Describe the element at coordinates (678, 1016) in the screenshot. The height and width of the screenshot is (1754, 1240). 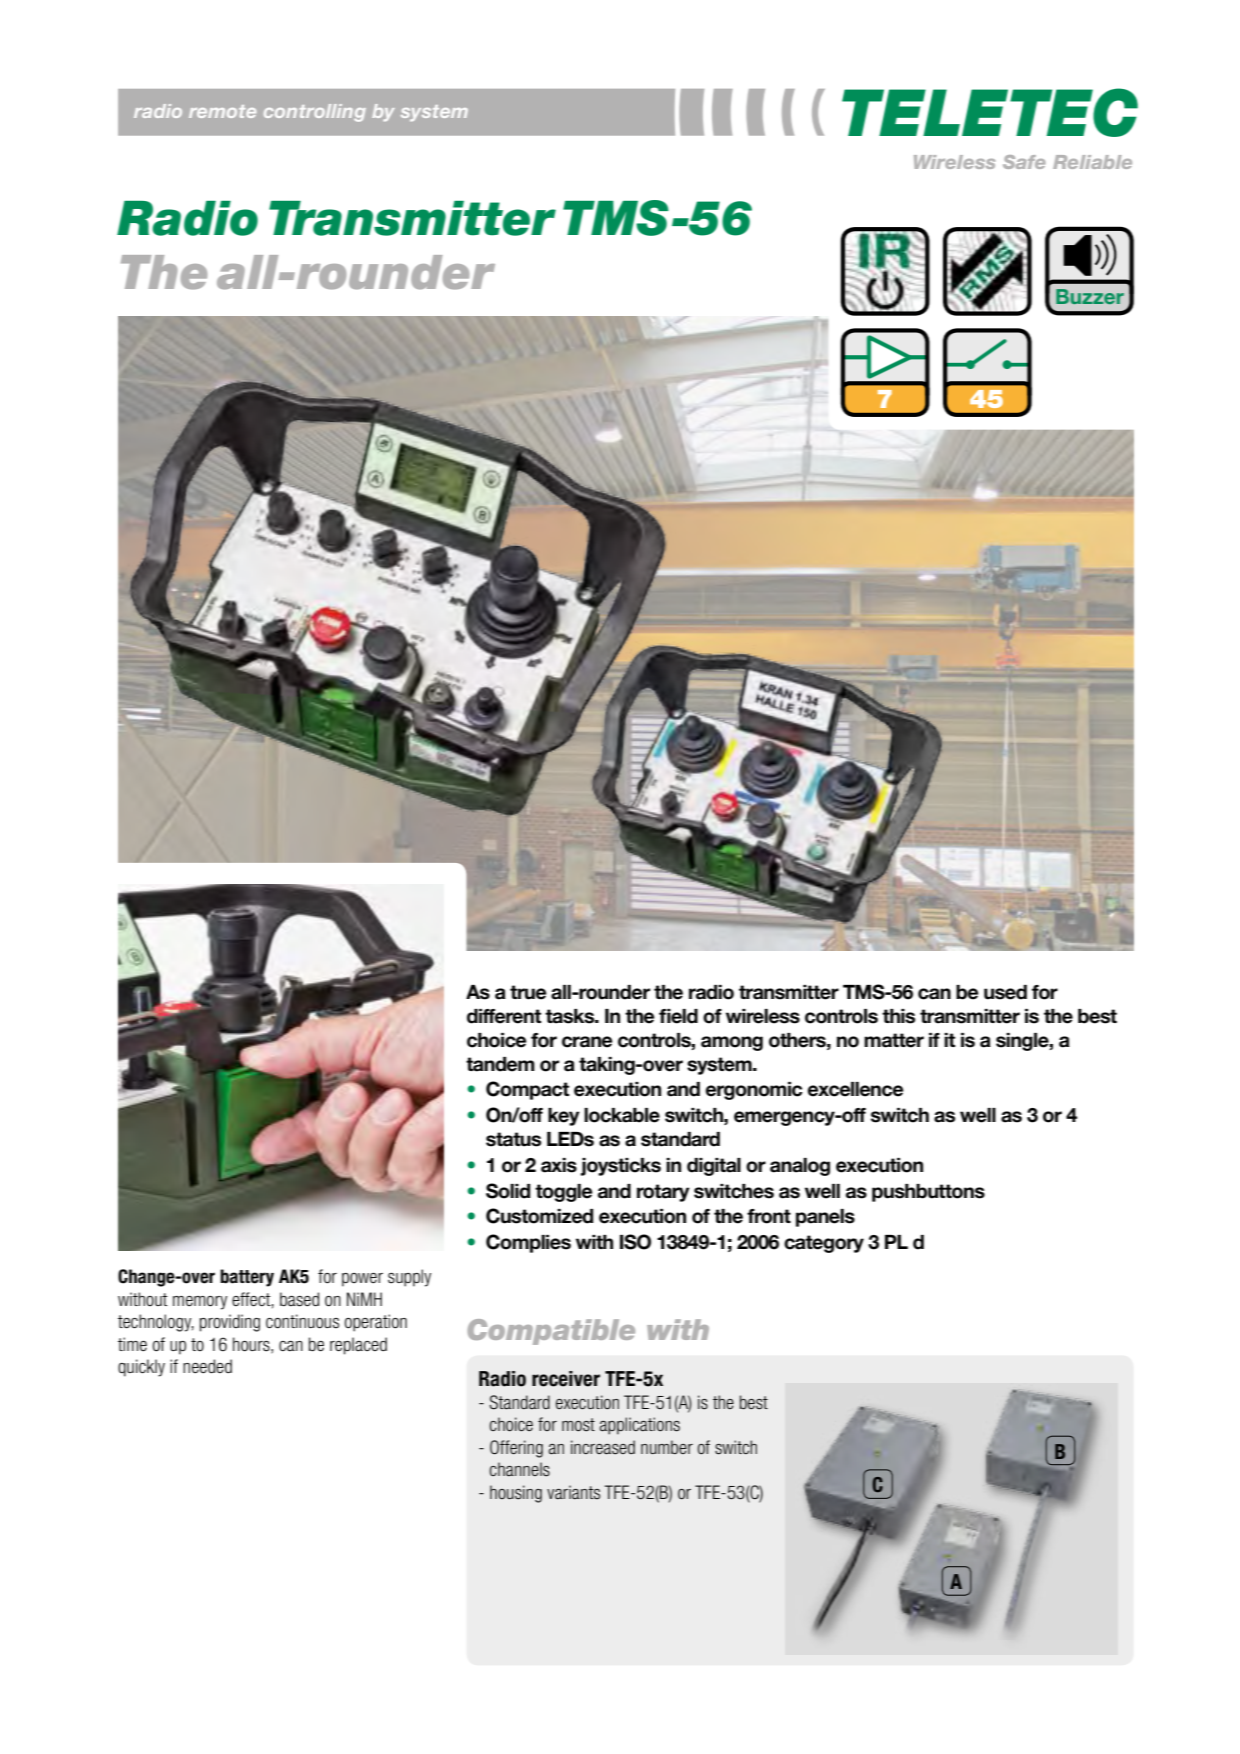
I see `field` at that location.
